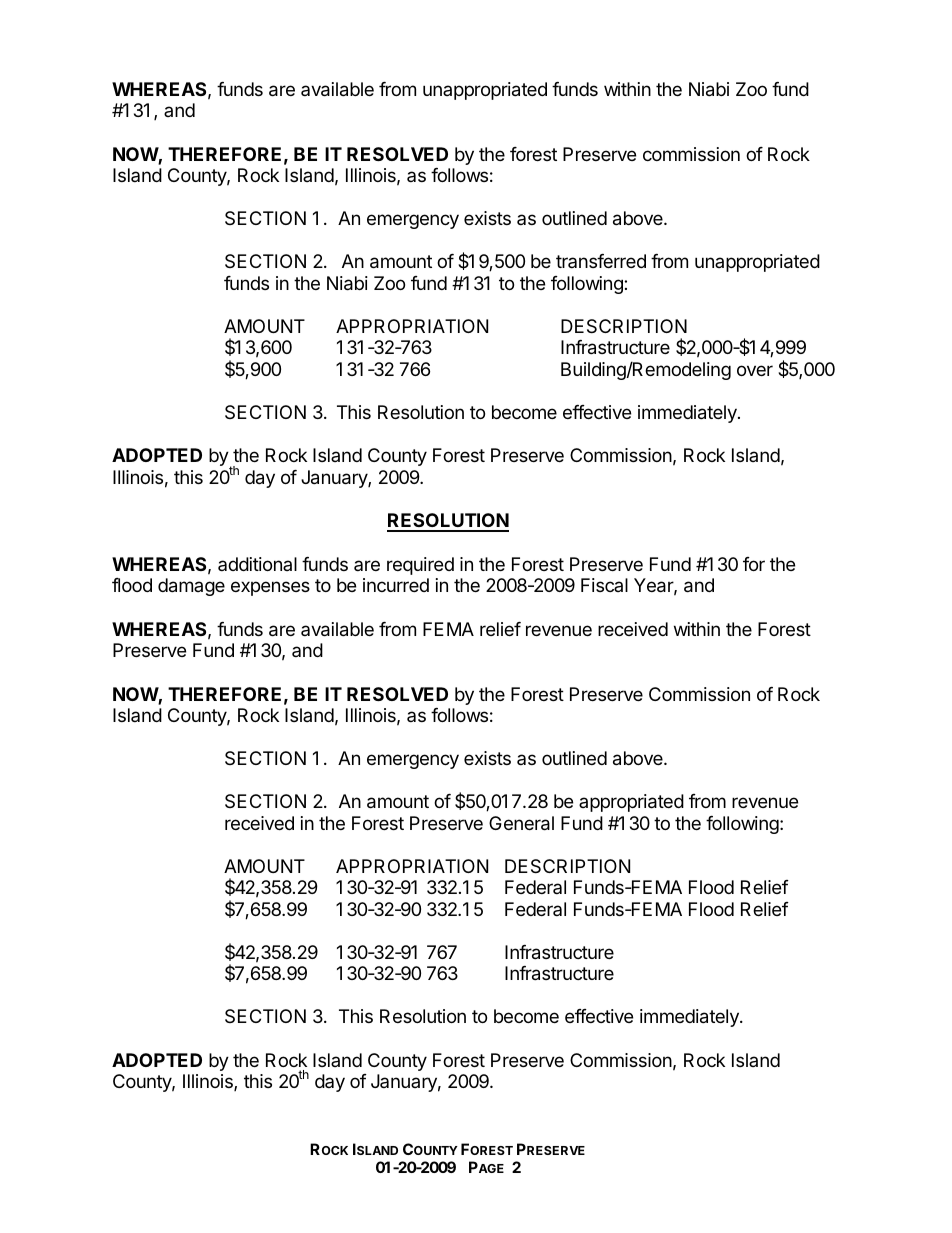  What do you see at coordinates (601, 261) in the image?
I see `transferred` at bounding box center [601, 261].
